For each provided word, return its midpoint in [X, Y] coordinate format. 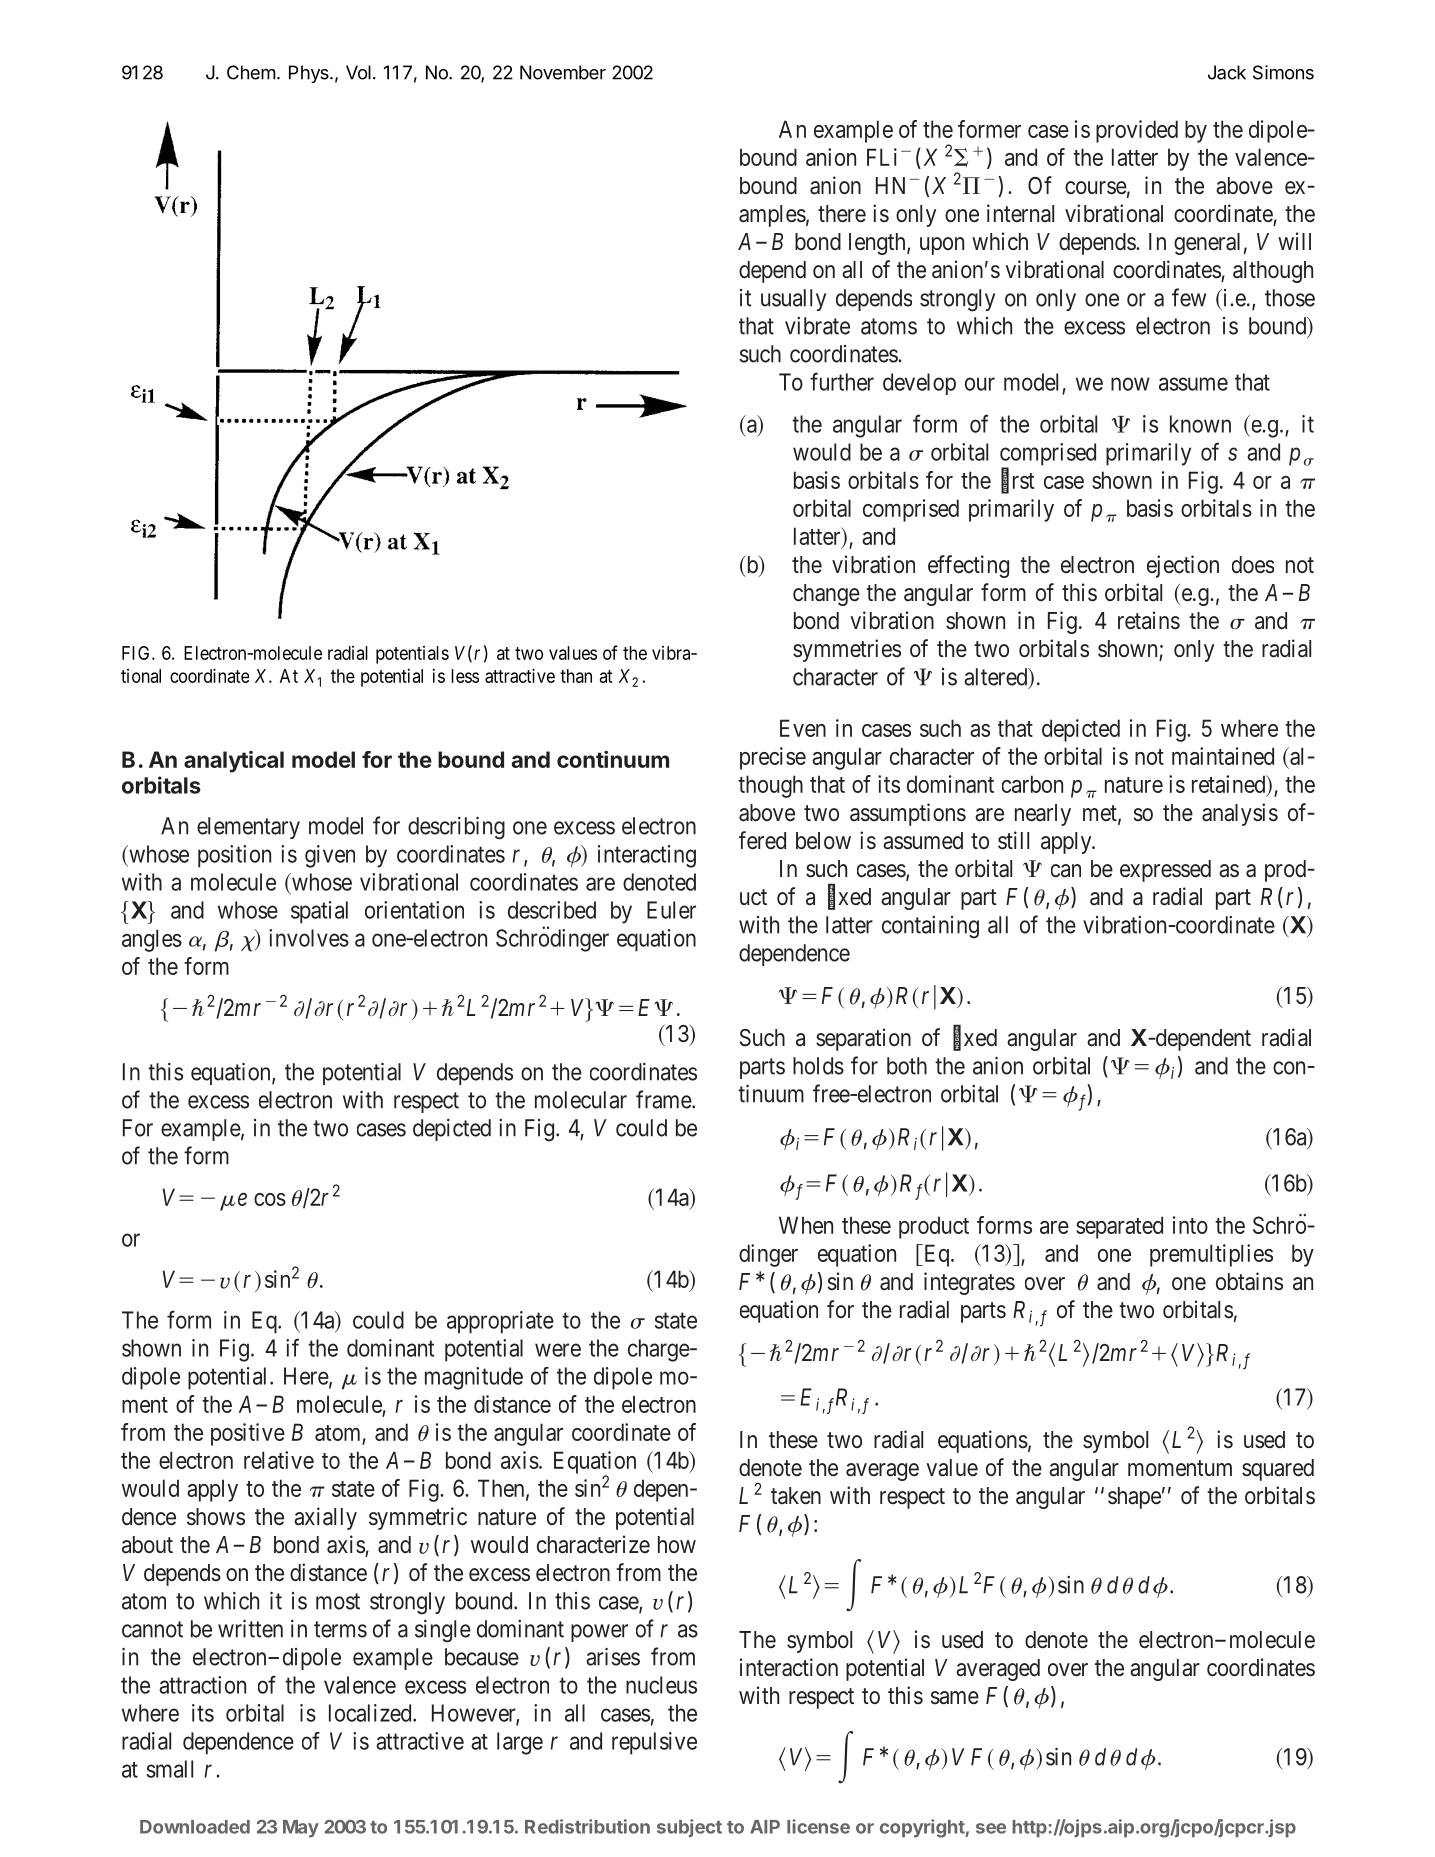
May [301, 1829]
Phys [310, 74]
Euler [671, 910]
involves [309, 938]
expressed [1165, 871]
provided [1137, 131]
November [563, 72]
